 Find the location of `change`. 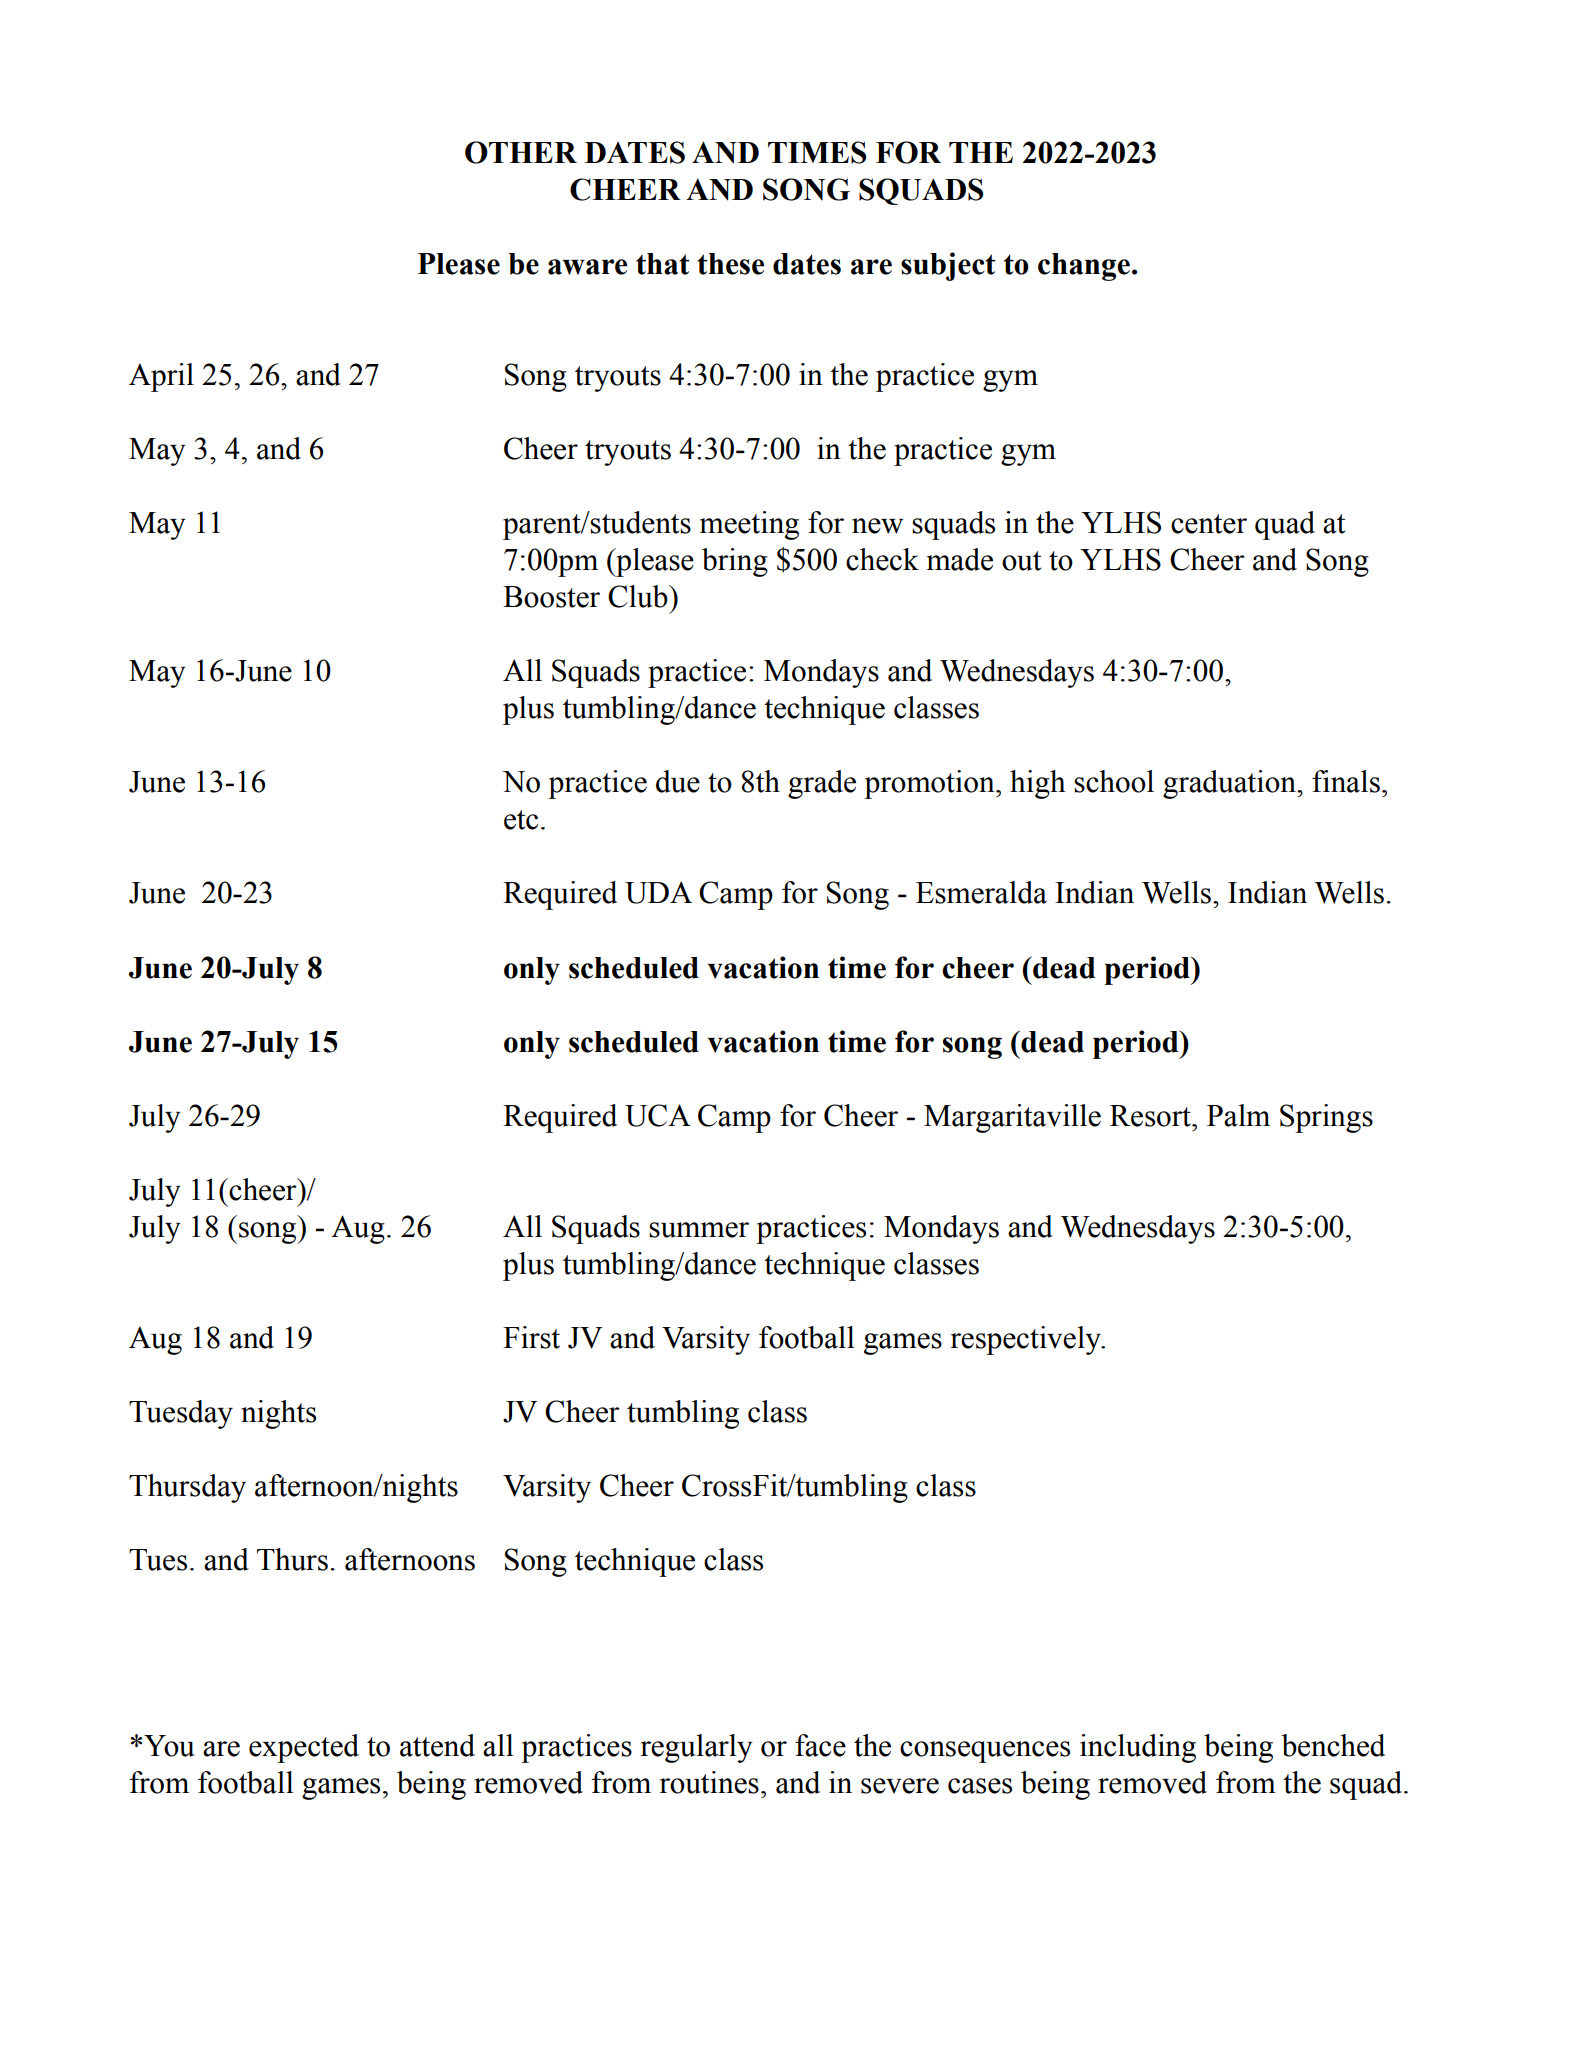

change is located at coordinates (1084, 267).
